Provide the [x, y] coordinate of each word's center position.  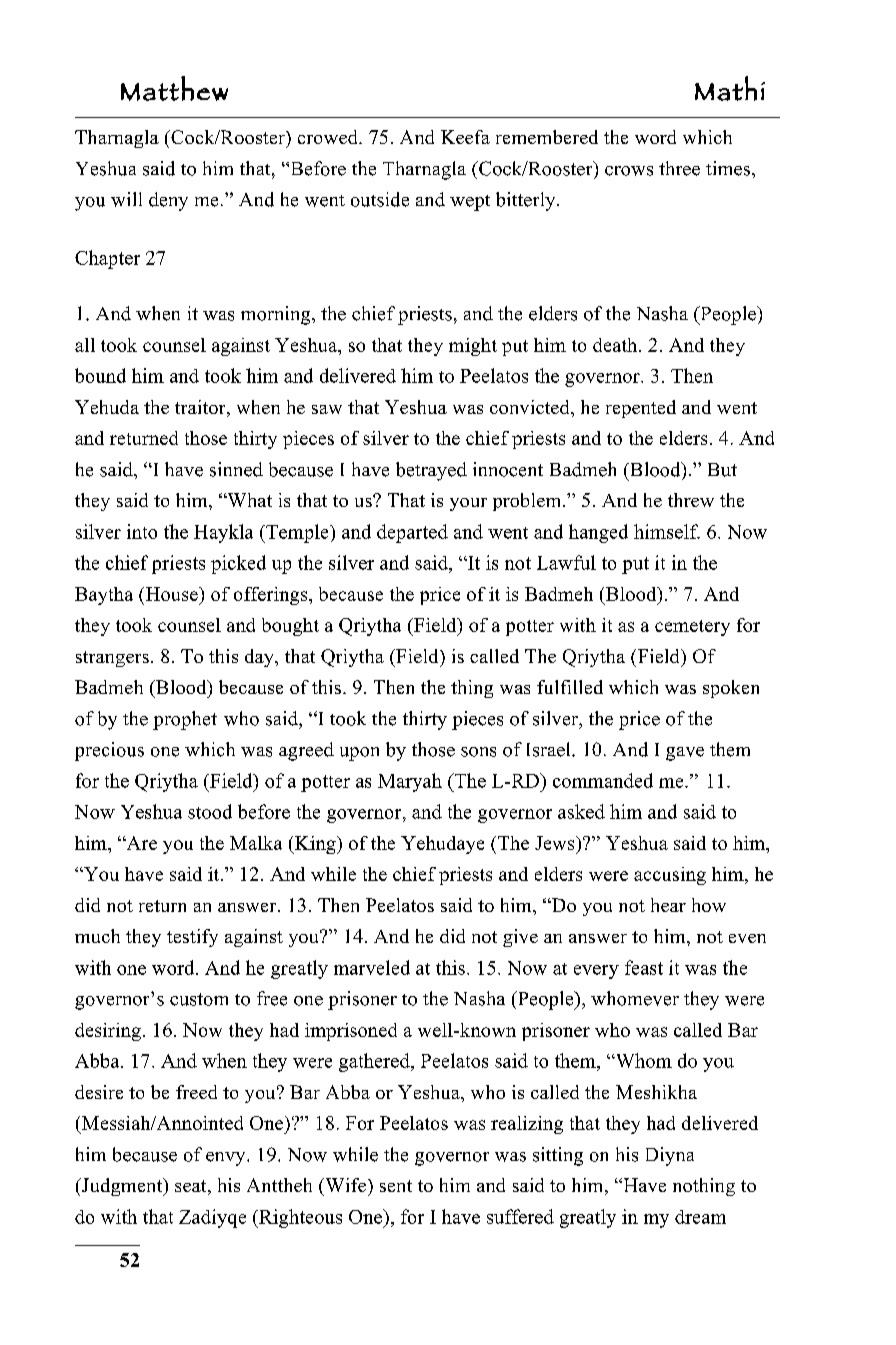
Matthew [174, 88]
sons [478, 752]
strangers [112, 659]
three [679, 168]
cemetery [692, 628]
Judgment [122, 1187]
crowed [329, 137]
